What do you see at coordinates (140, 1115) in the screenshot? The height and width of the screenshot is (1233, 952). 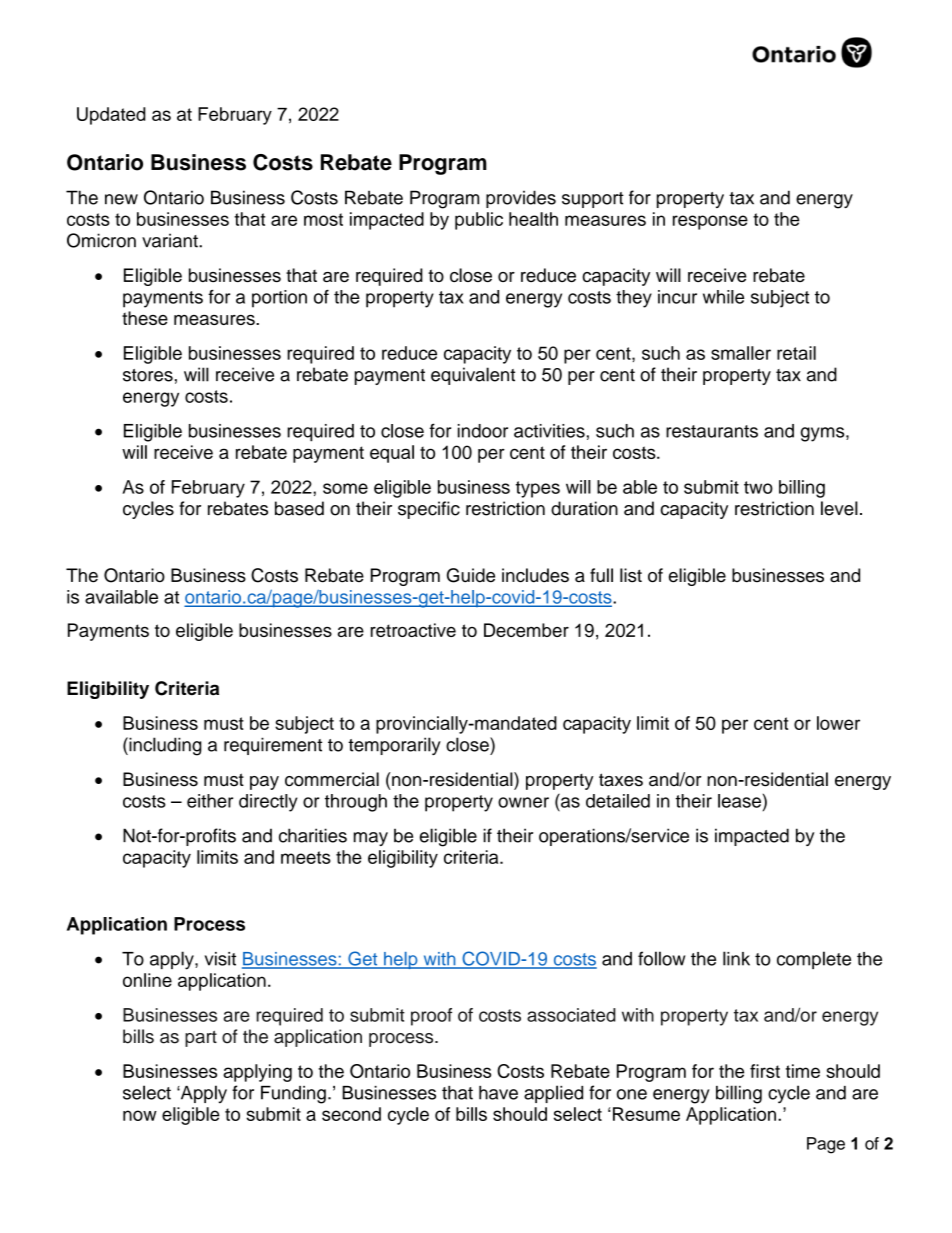 I see `now` at bounding box center [140, 1115].
